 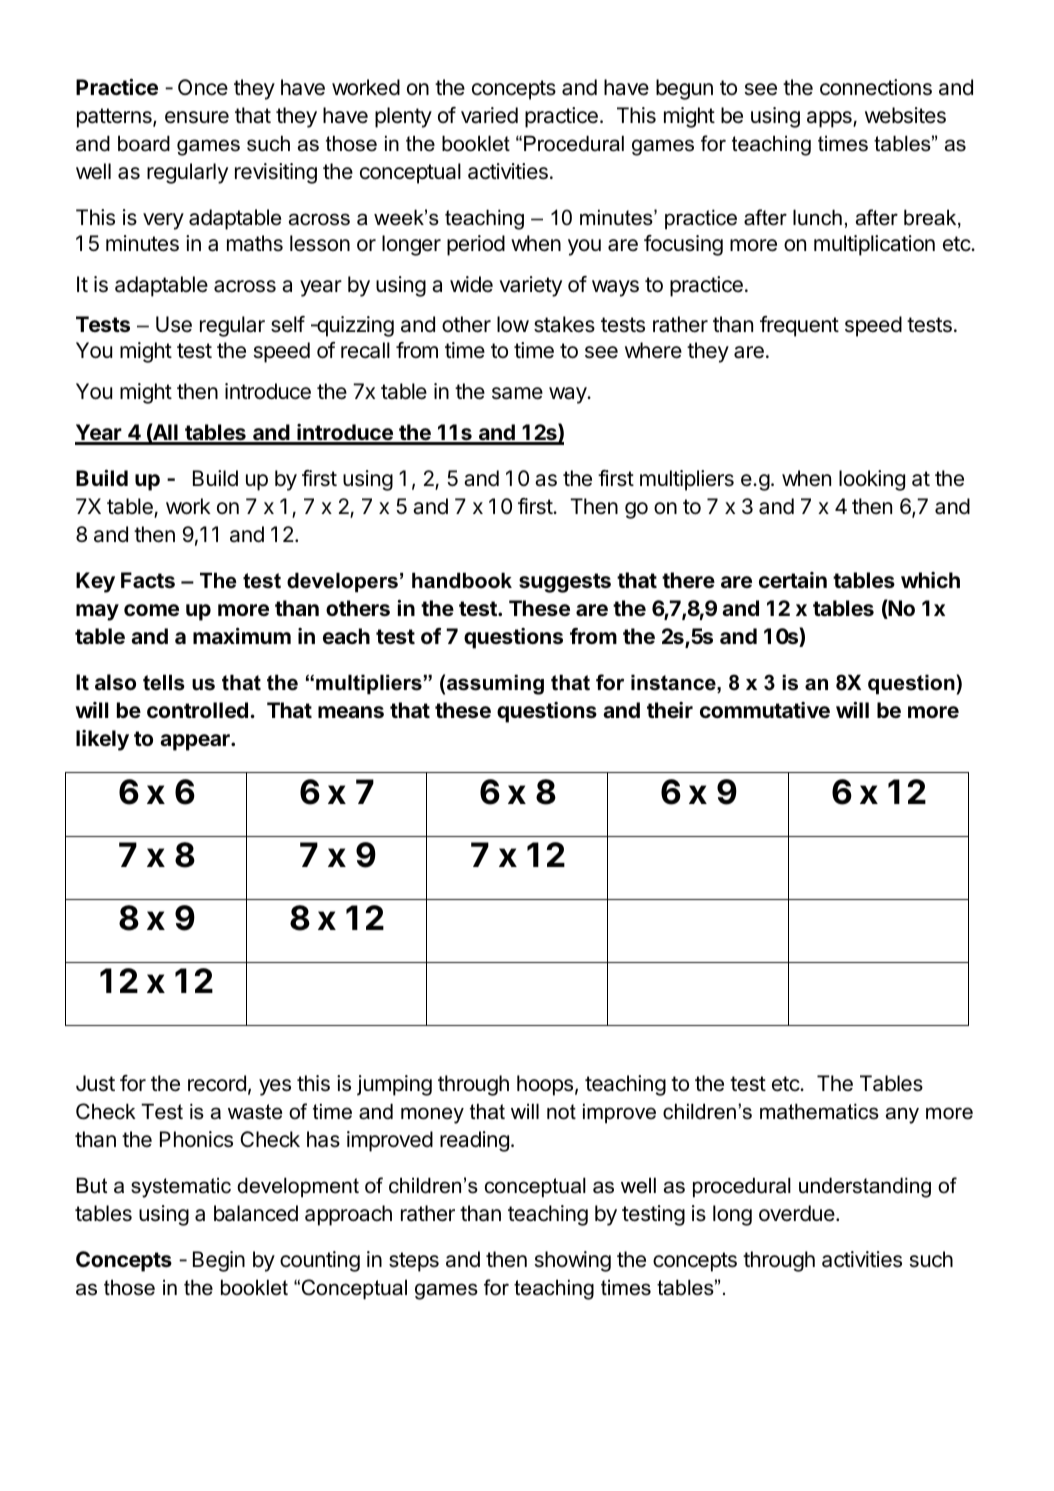 I want to click on commutative, so click(x=765, y=710).
